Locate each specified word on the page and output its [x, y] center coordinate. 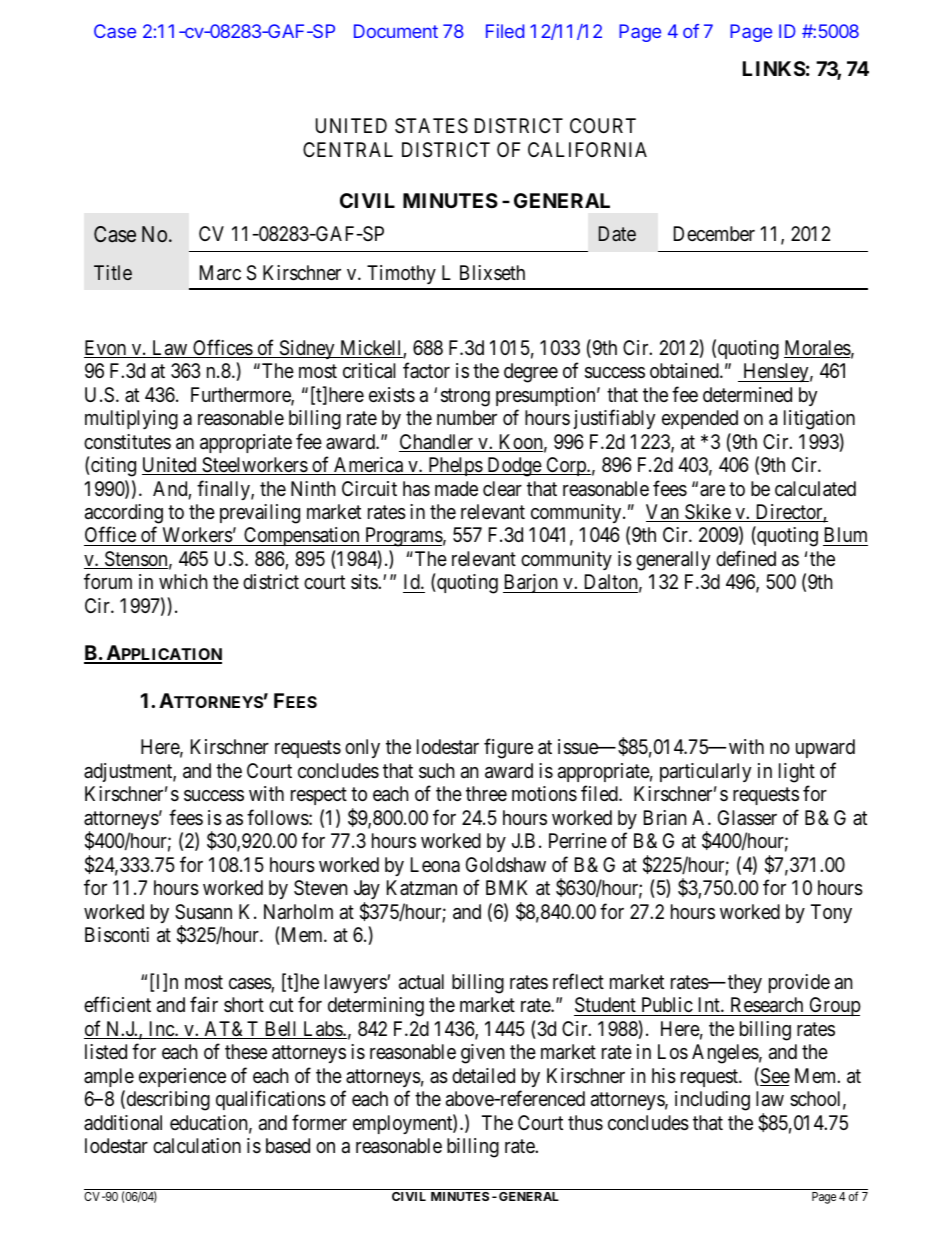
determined [747, 394]
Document [396, 31]
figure [508, 749]
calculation [197, 1146]
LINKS [774, 68]
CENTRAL [348, 149]
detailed [483, 1076]
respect [319, 796]
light [797, 773]
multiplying [131, 420]
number [467, 417]
